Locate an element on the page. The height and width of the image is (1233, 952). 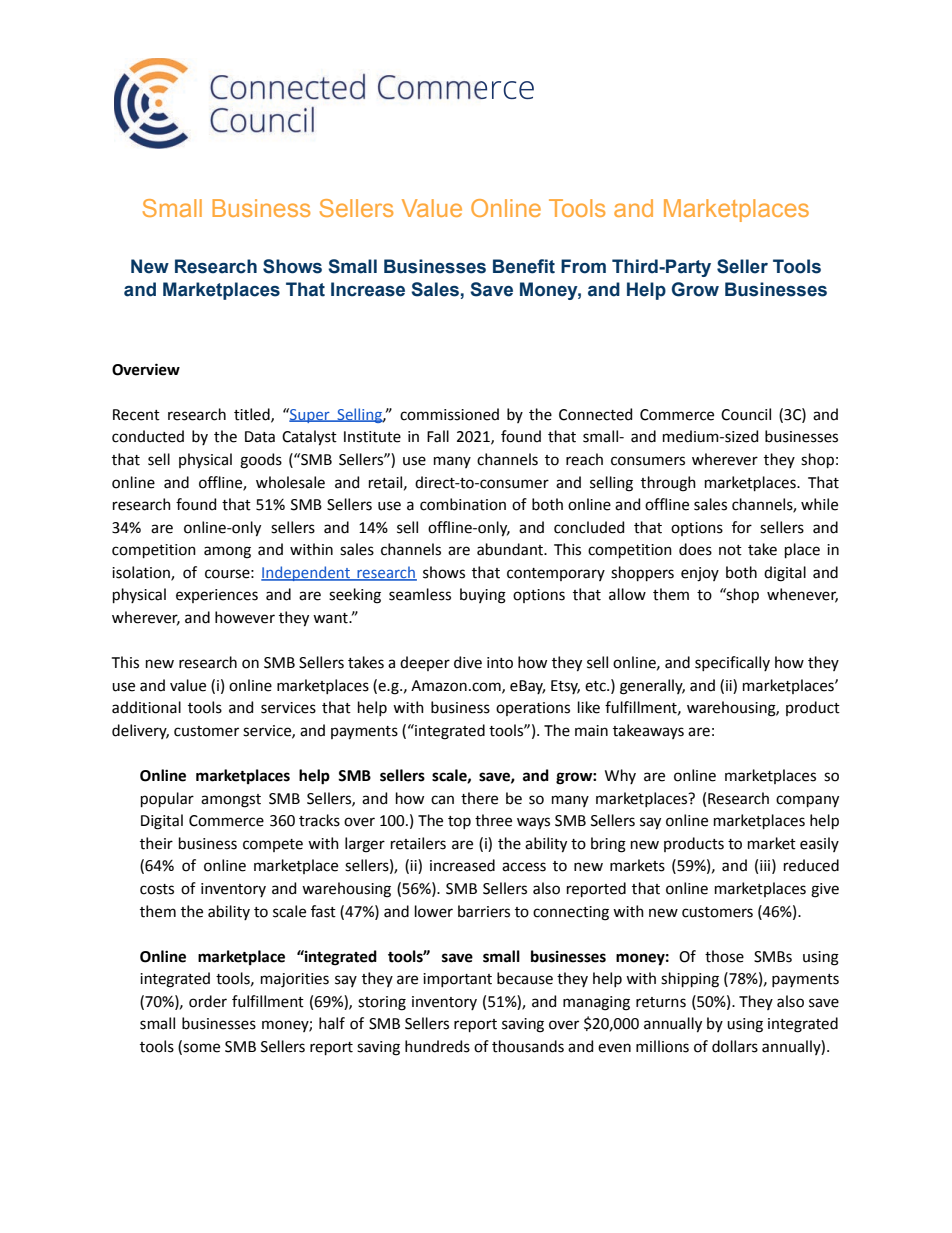
Benefit is located at coordinates (524, 266).
